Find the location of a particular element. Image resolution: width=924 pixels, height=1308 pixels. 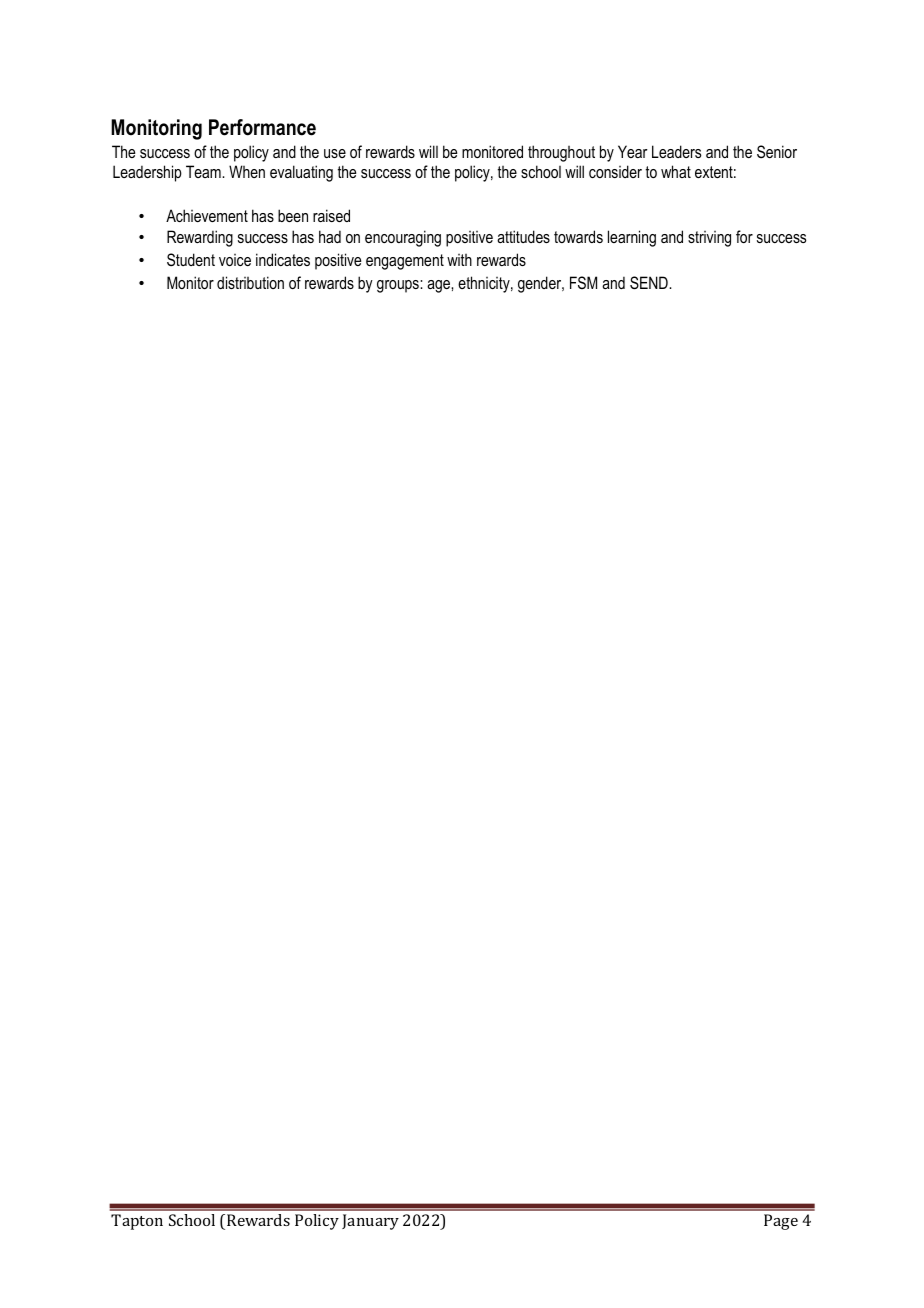

SEND is located at coordinates (650, 283).
